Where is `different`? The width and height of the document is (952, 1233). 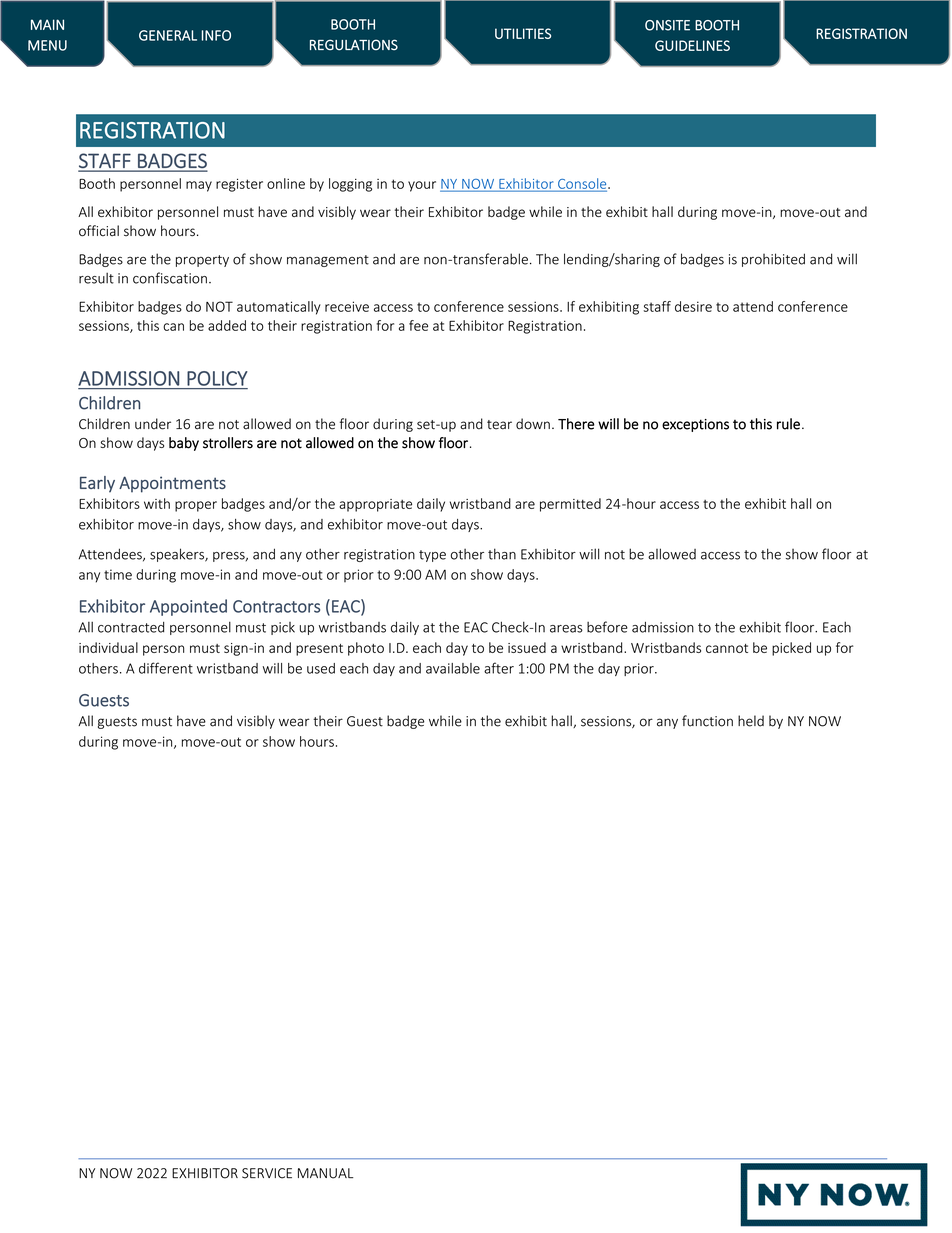
different is located at coordinates (166, 668).
